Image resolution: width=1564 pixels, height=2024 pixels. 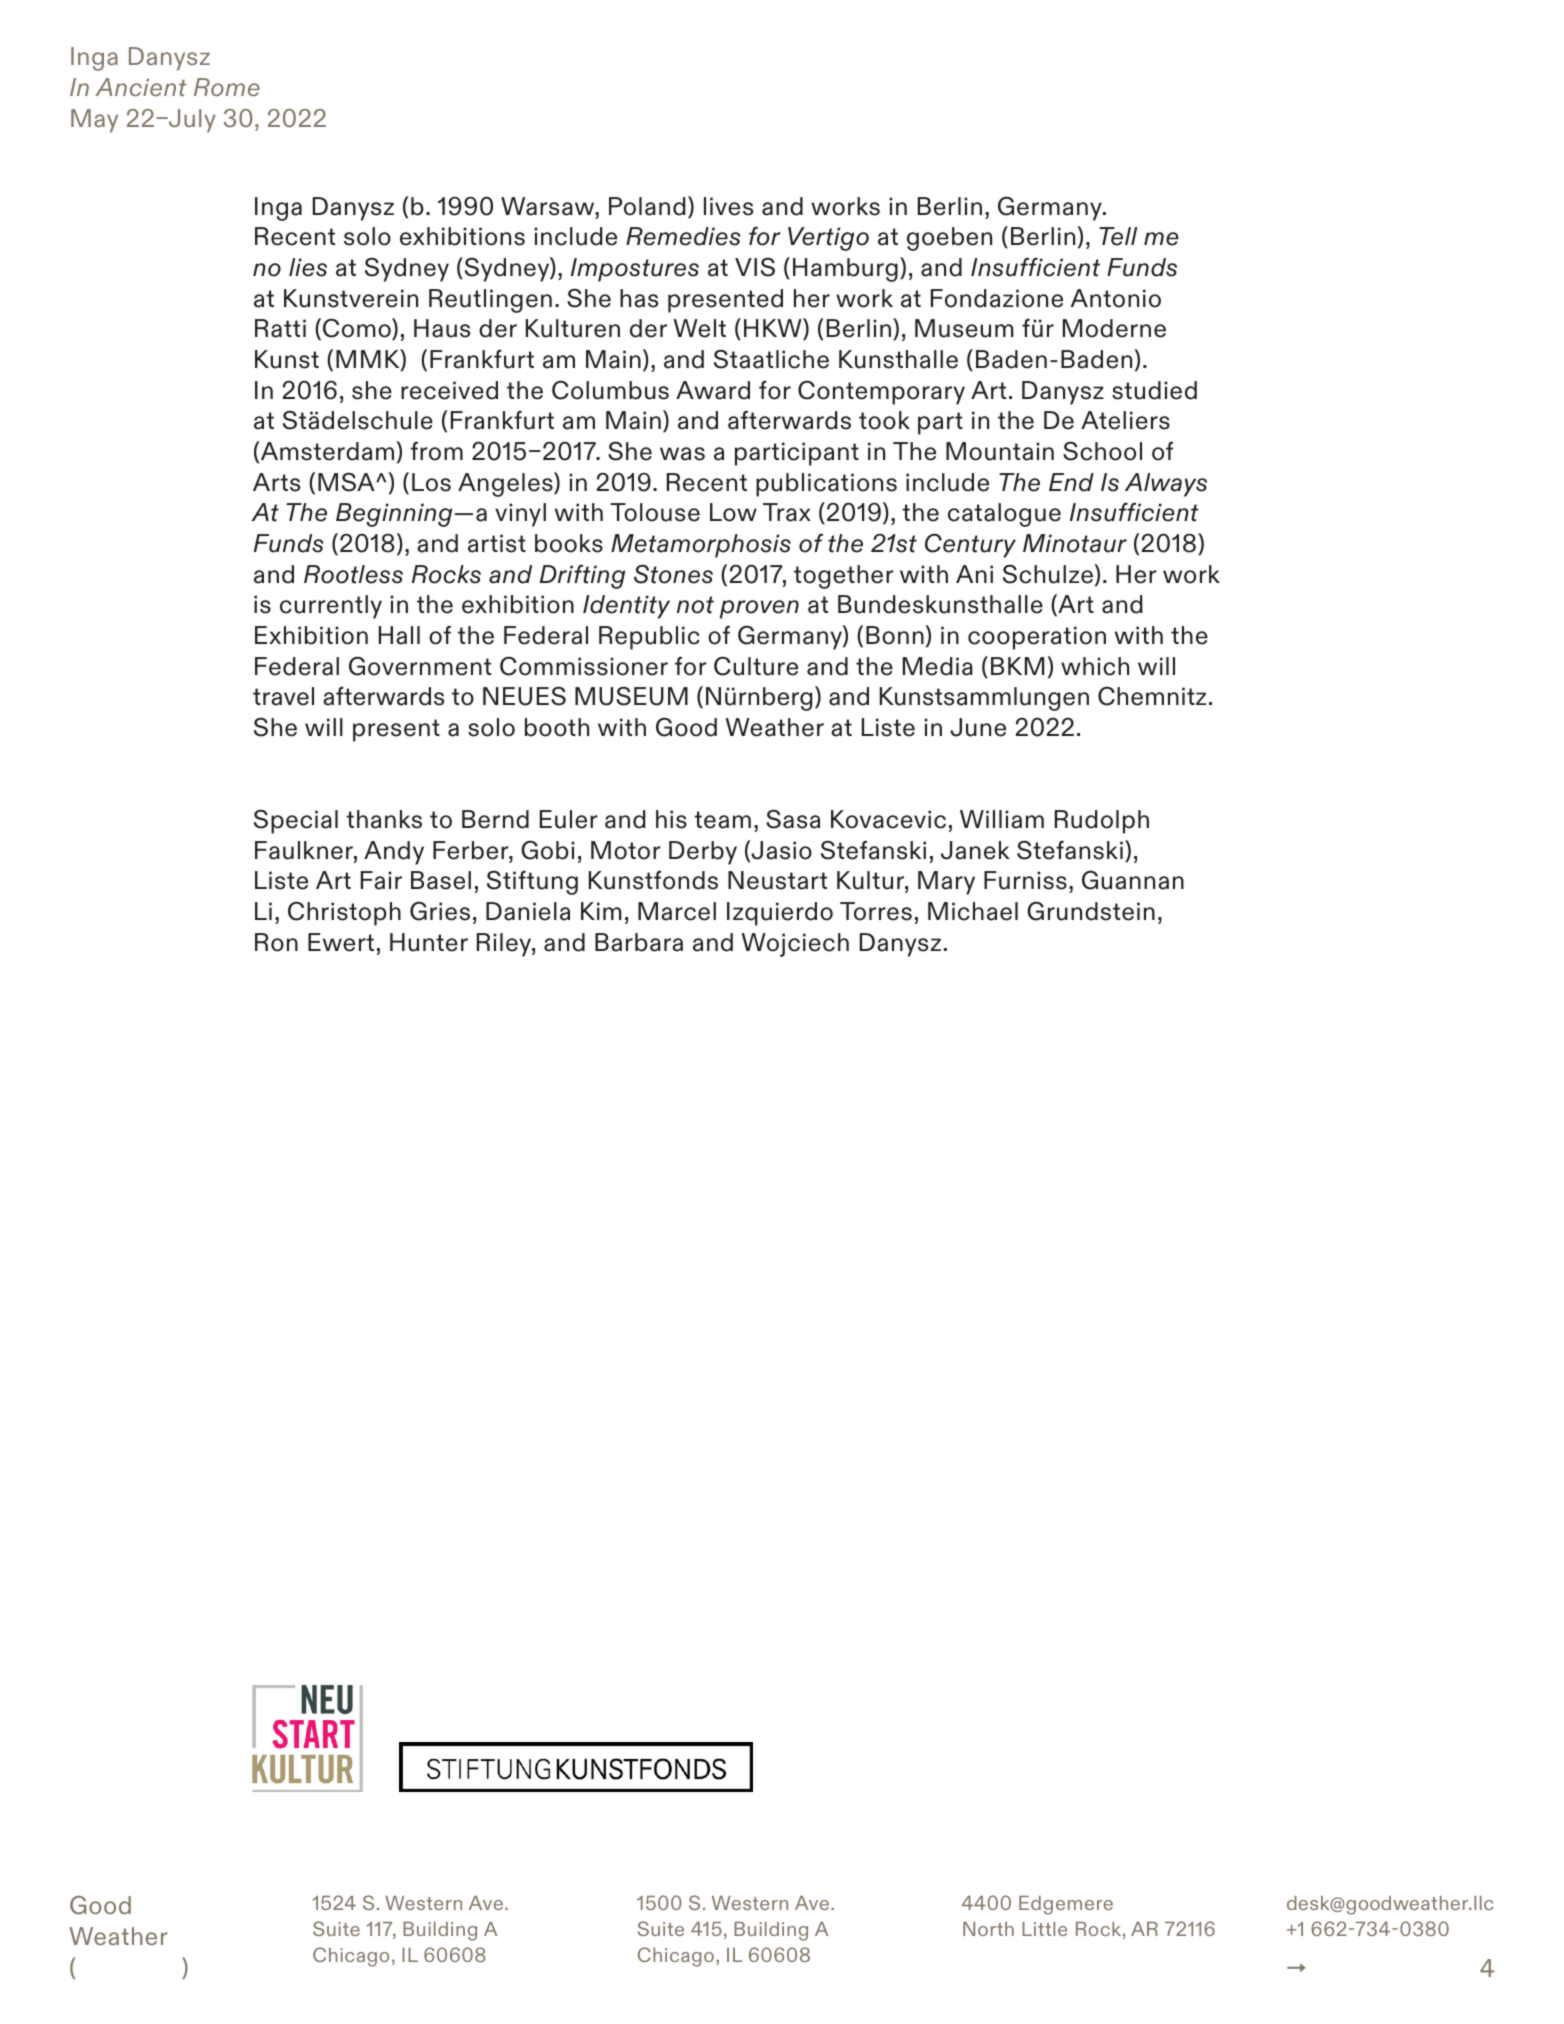 I want to click on Hunter, so click(x=429, y=942).
